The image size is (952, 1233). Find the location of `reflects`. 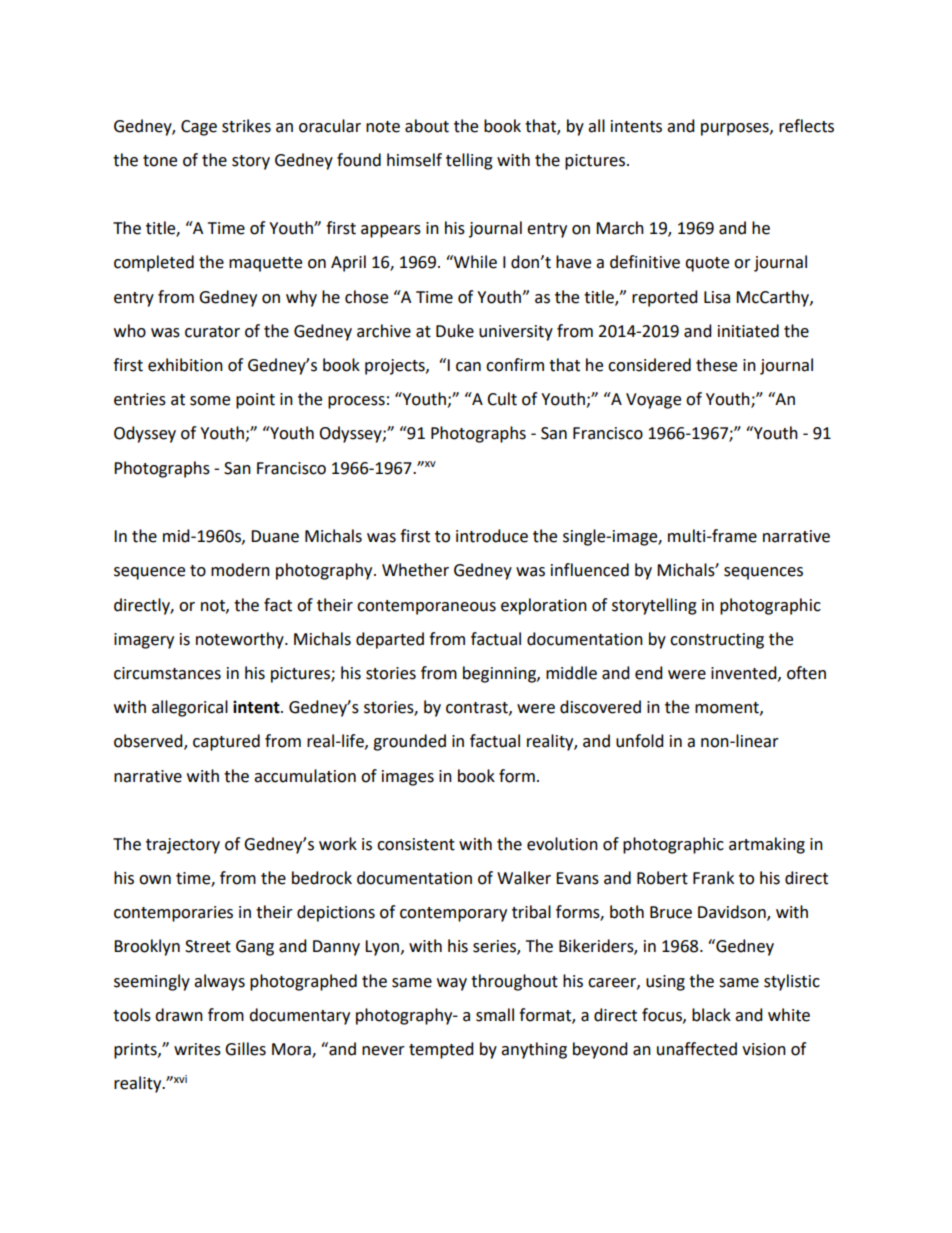

reflects is located at coordinates (806, 126).
